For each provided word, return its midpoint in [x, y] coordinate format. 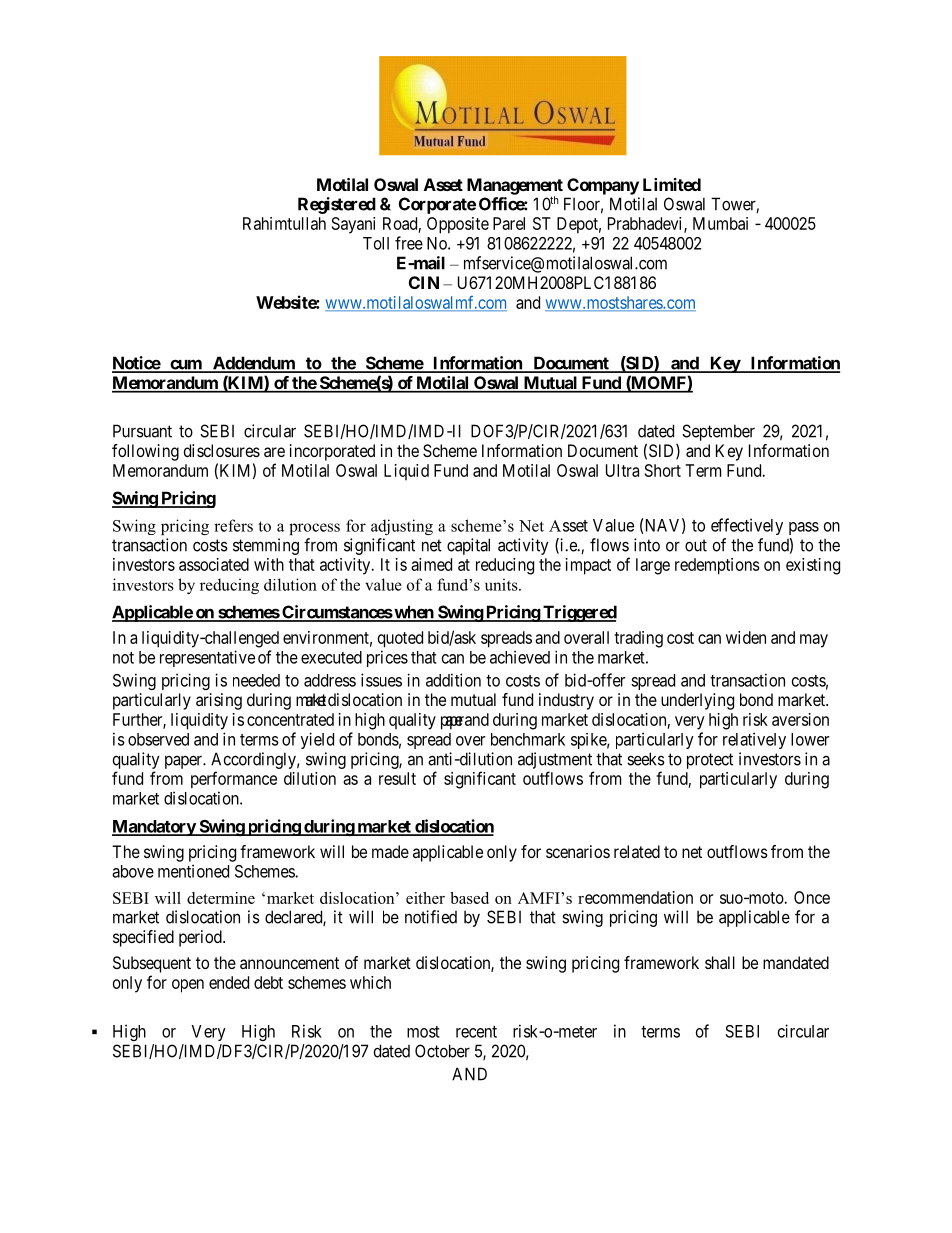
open [188, 986]
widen [746, 637]
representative [207, 658]
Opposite [458, 225]
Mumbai [720, 223]
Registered [337, 205]
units [502, 584]
